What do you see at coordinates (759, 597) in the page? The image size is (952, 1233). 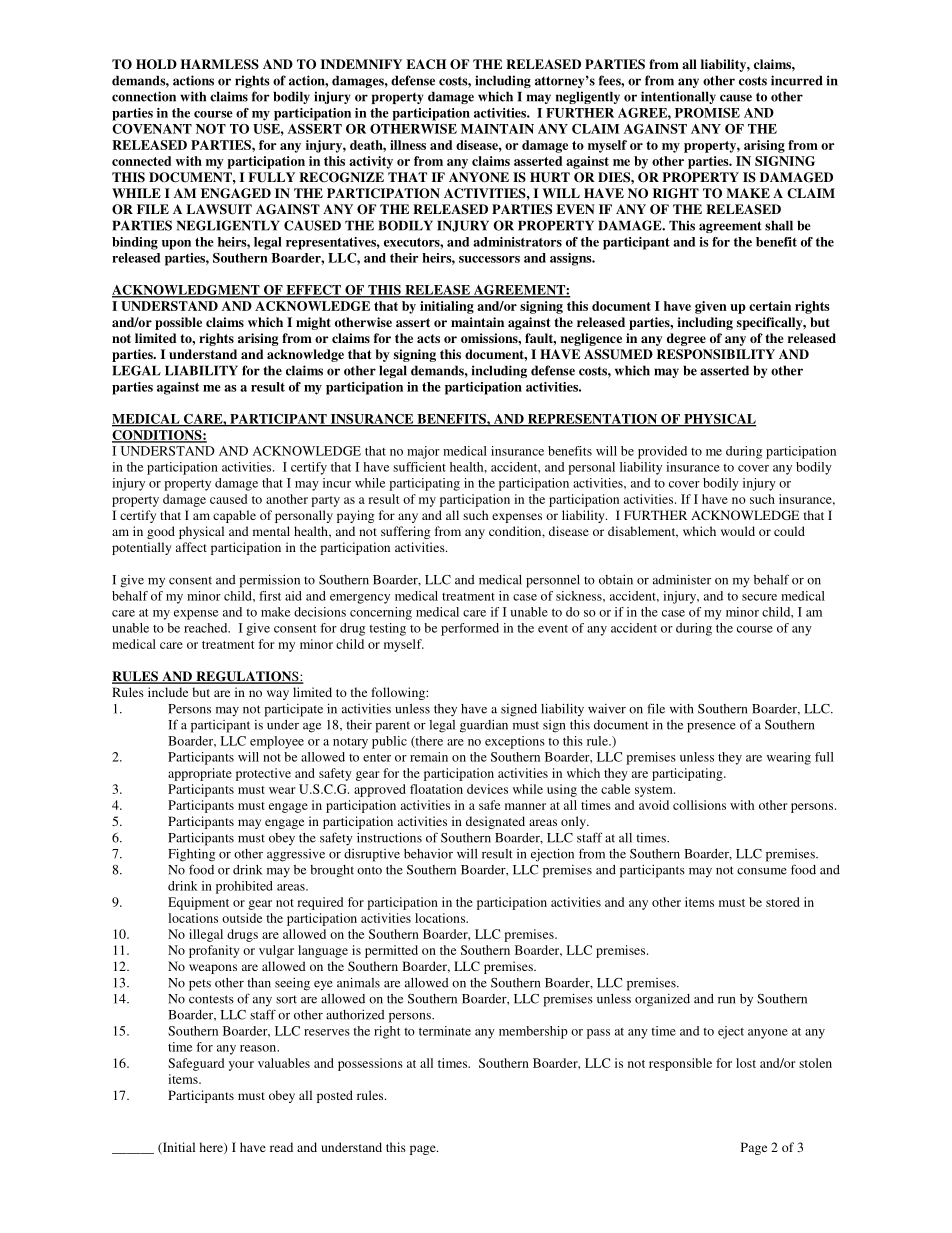 I see `secure` at bounding box center [759, 597].
